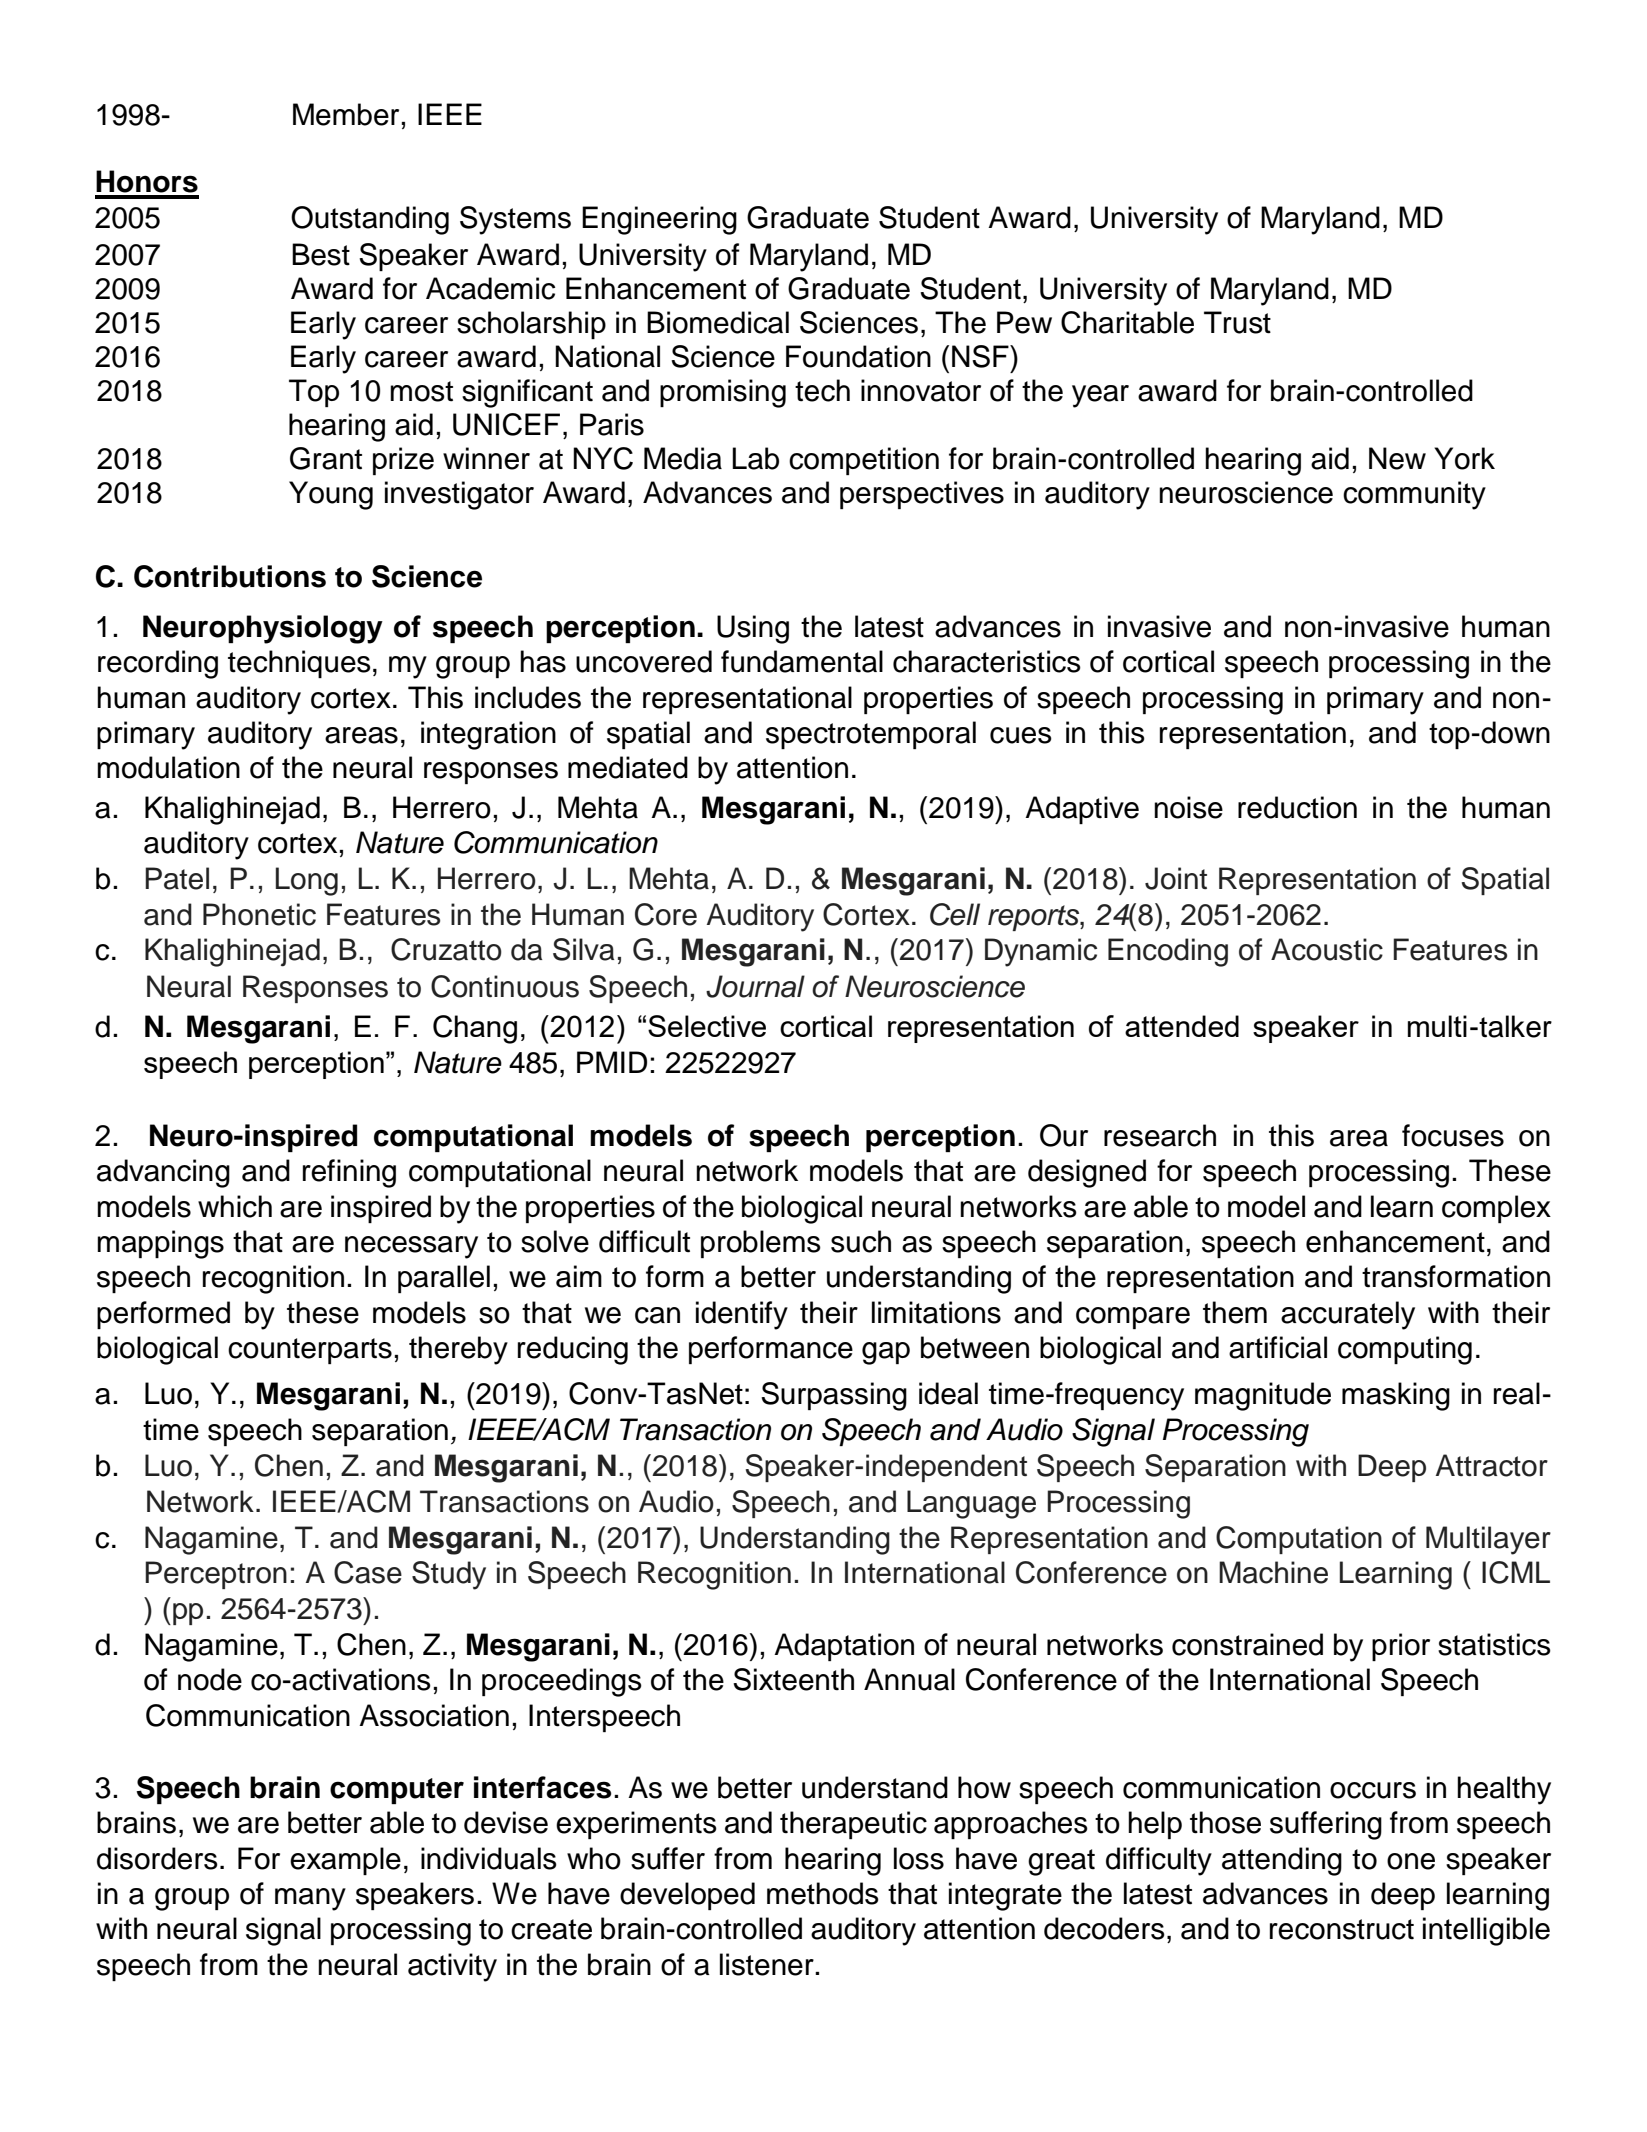 This screenshot has height=2132, width=1647. Describe the element at coordinates (321, 254) in the screenshot. I see `Best` at that location.
